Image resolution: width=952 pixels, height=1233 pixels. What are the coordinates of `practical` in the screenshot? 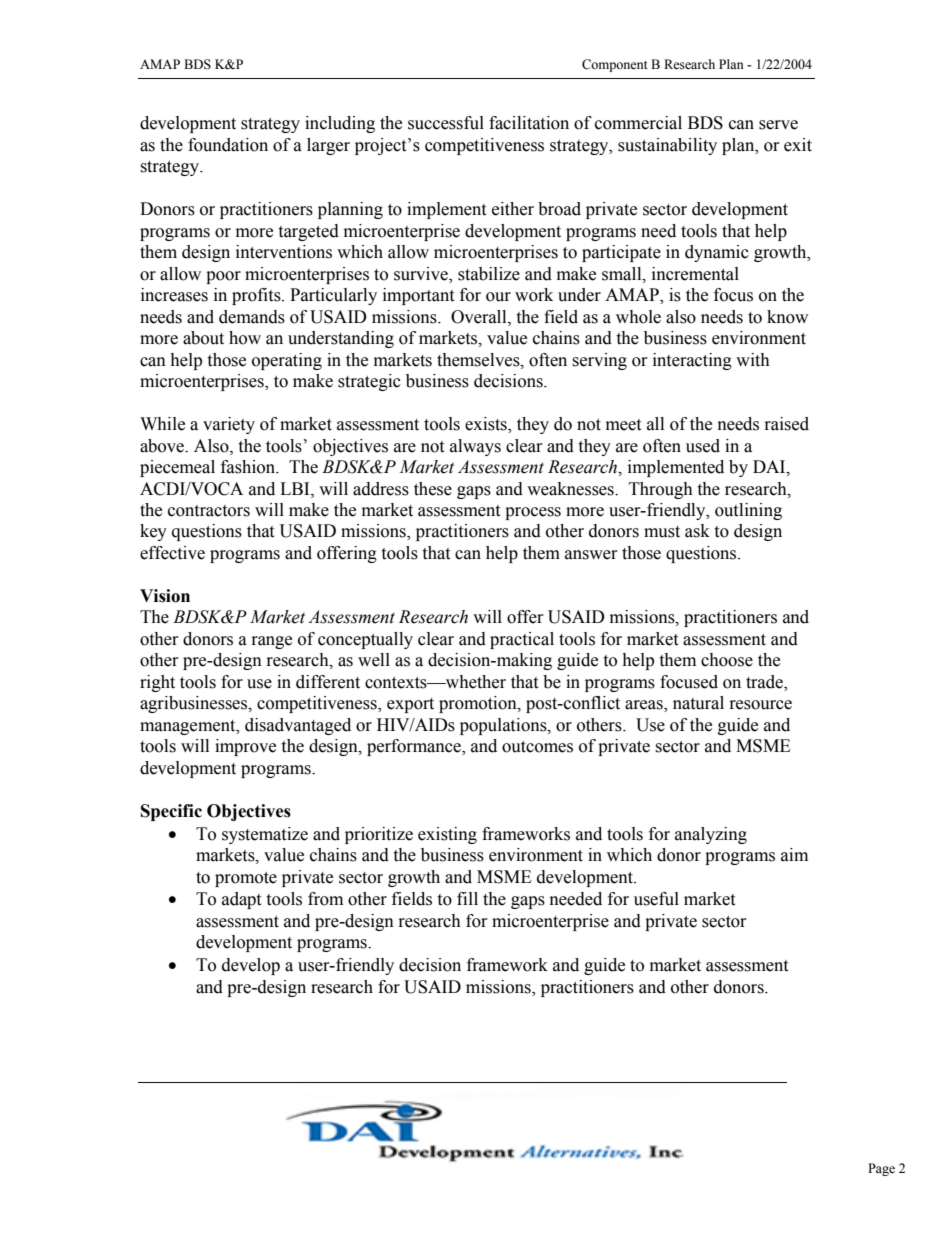 It's located at (522, 640).
